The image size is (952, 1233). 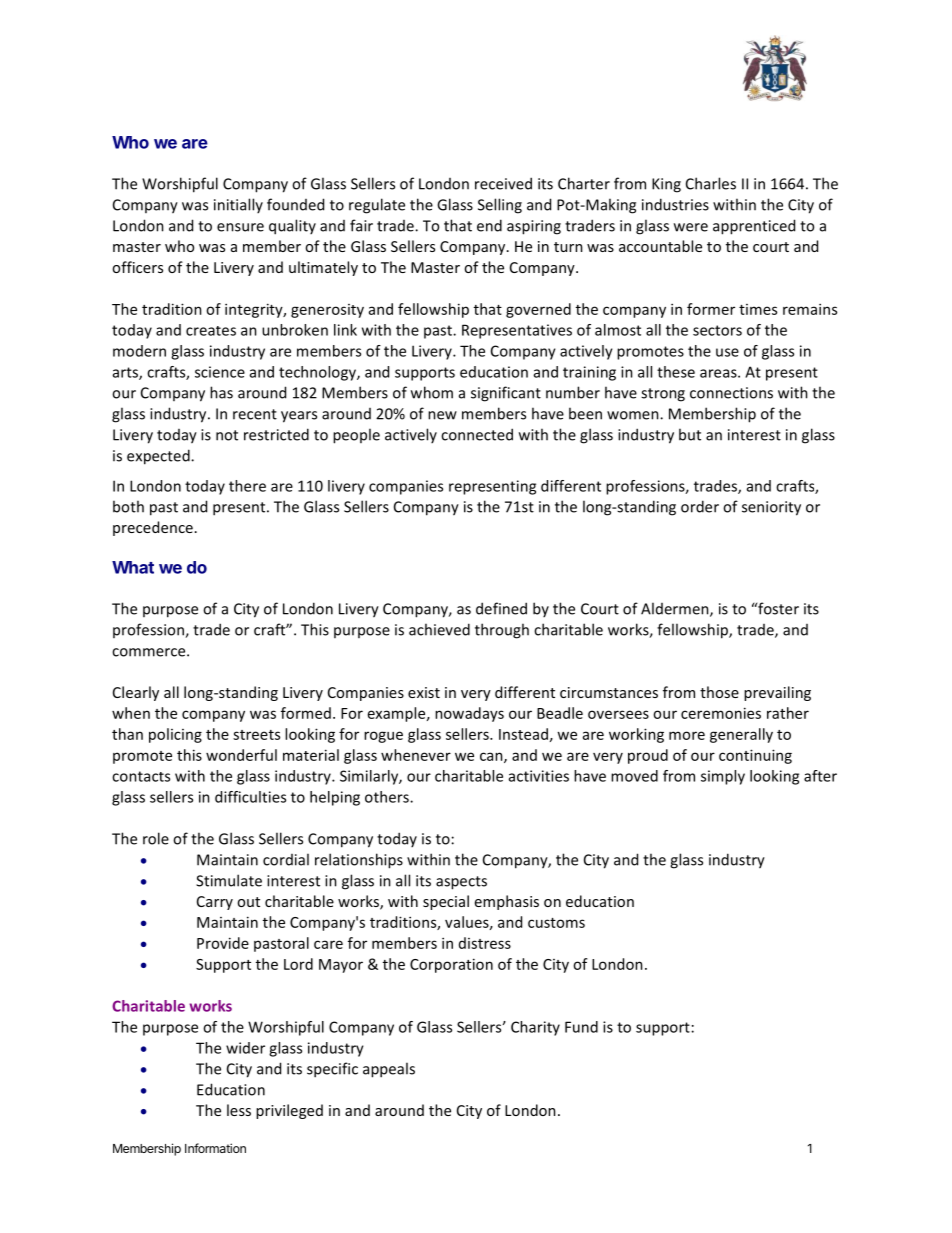 I want to click on through, so click(x=502, y=631).
